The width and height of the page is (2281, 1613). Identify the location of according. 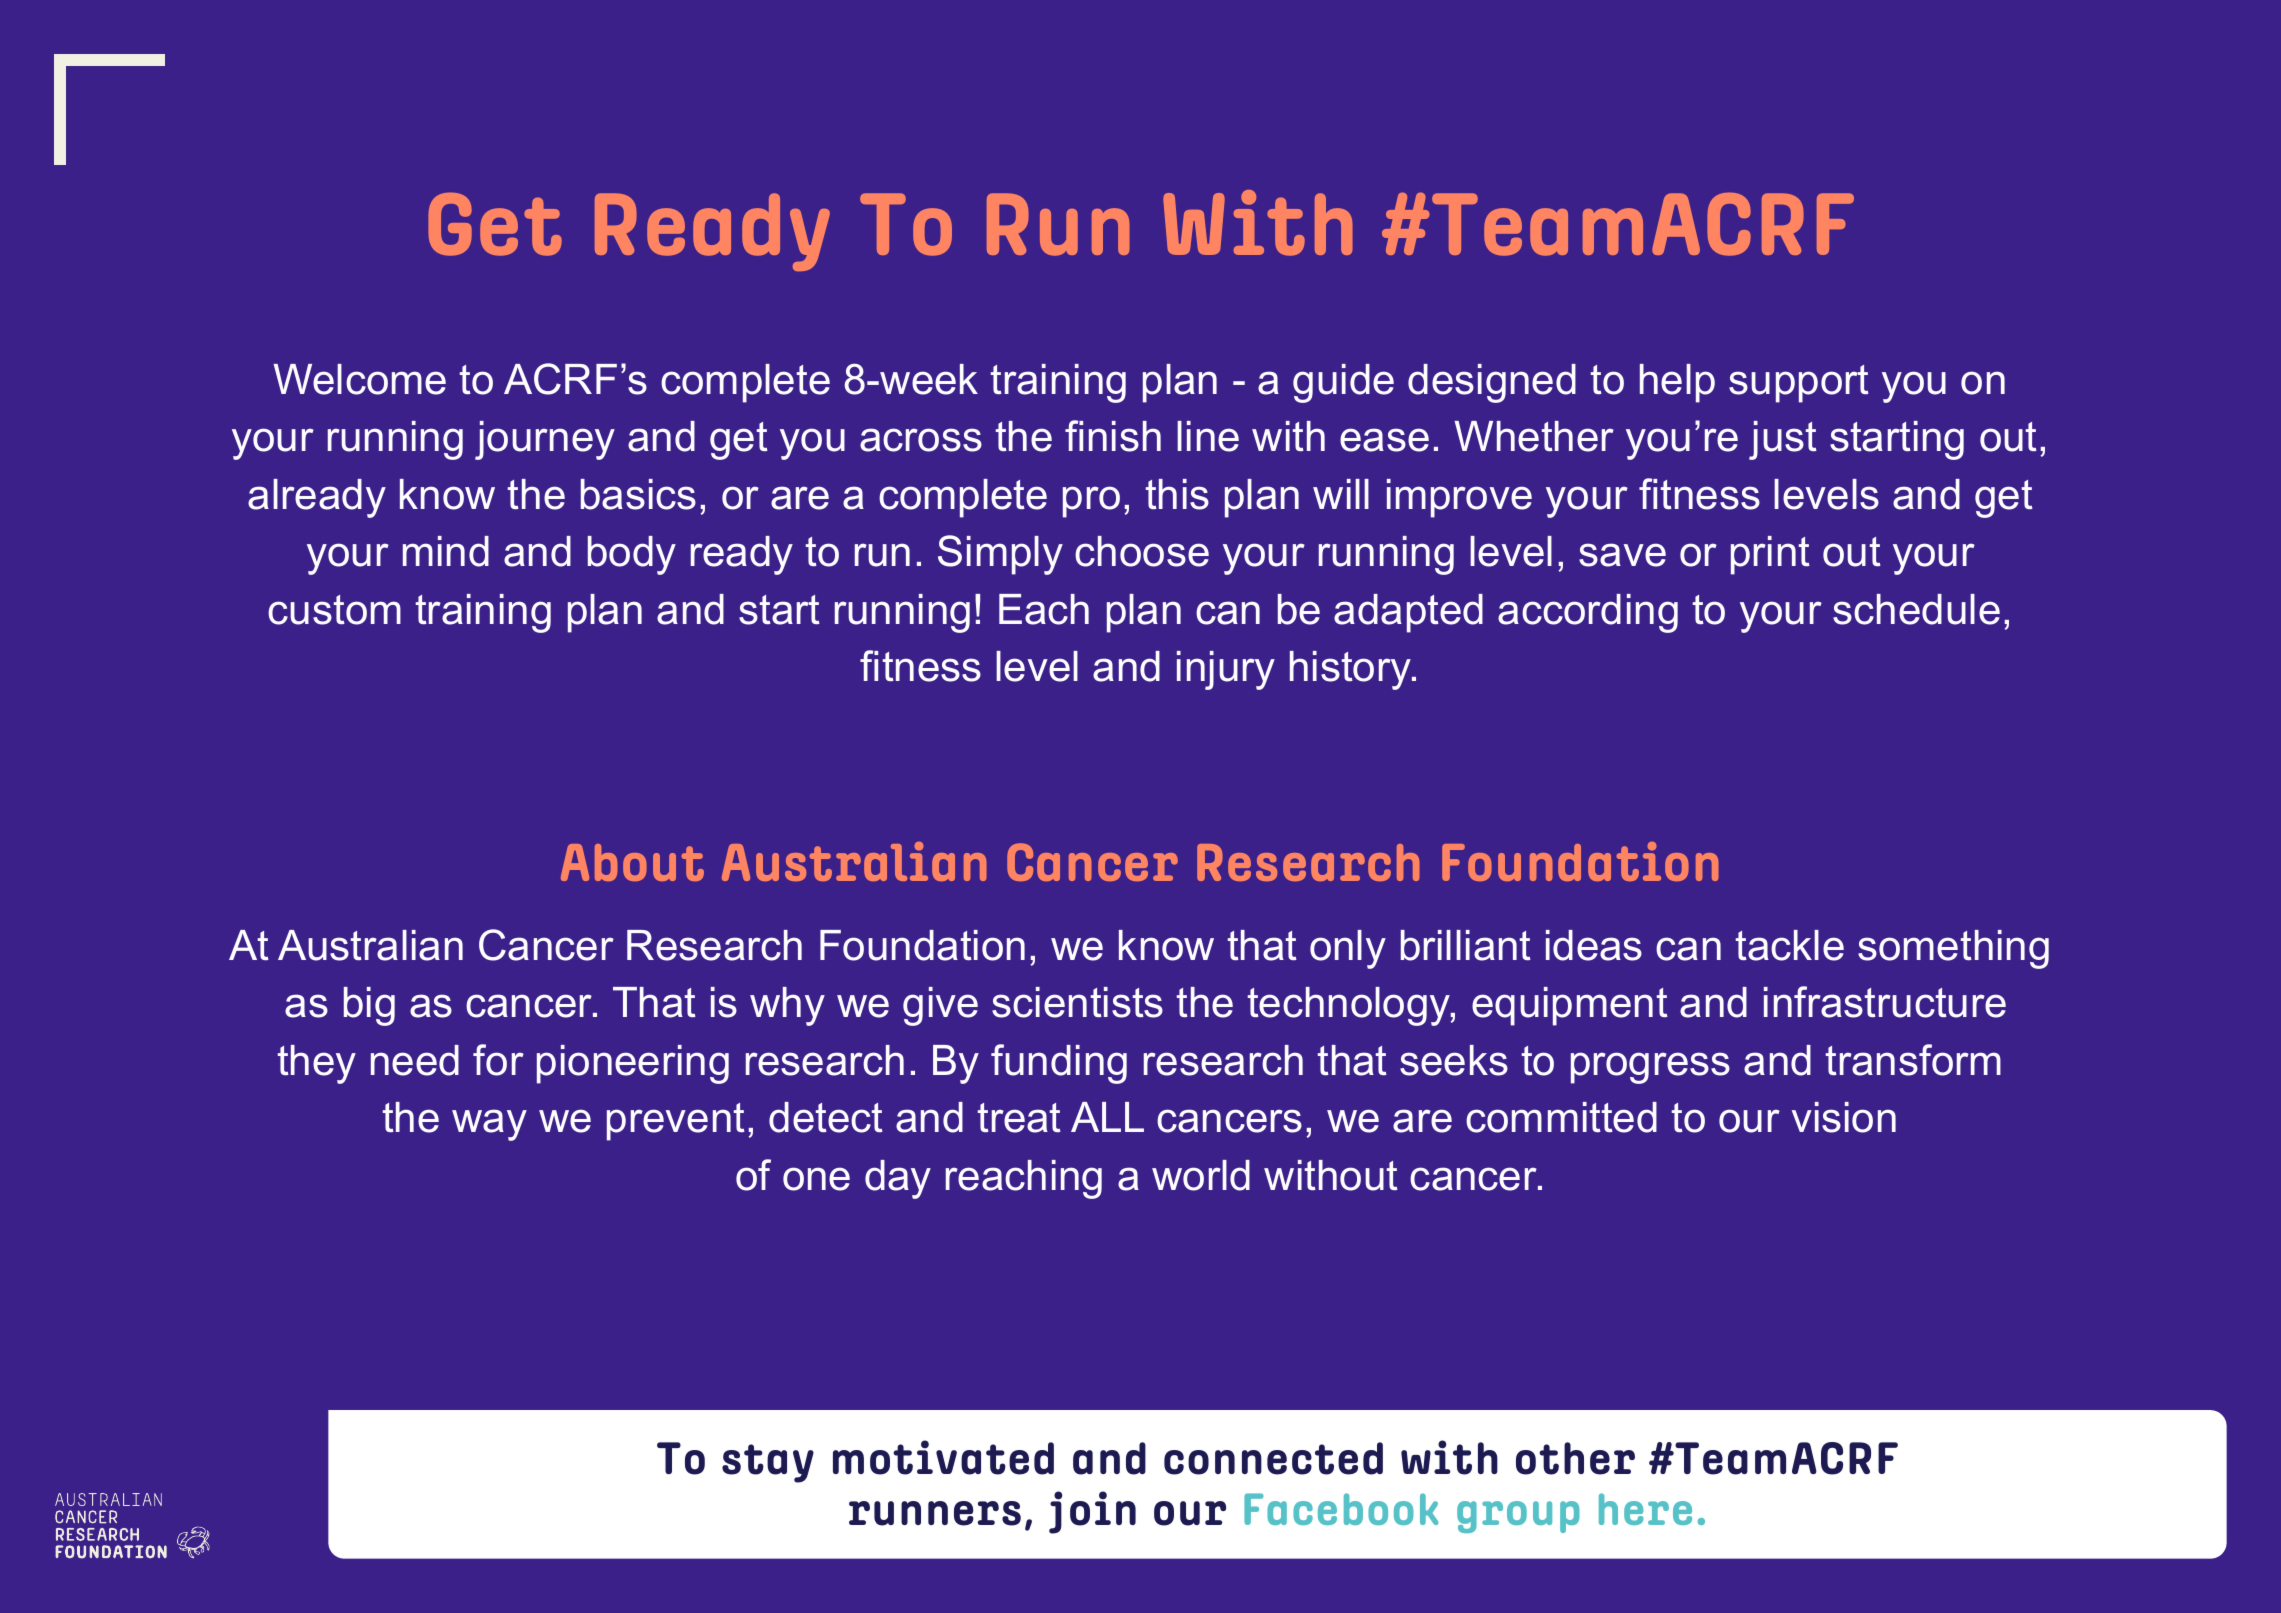
(1588, 613).
